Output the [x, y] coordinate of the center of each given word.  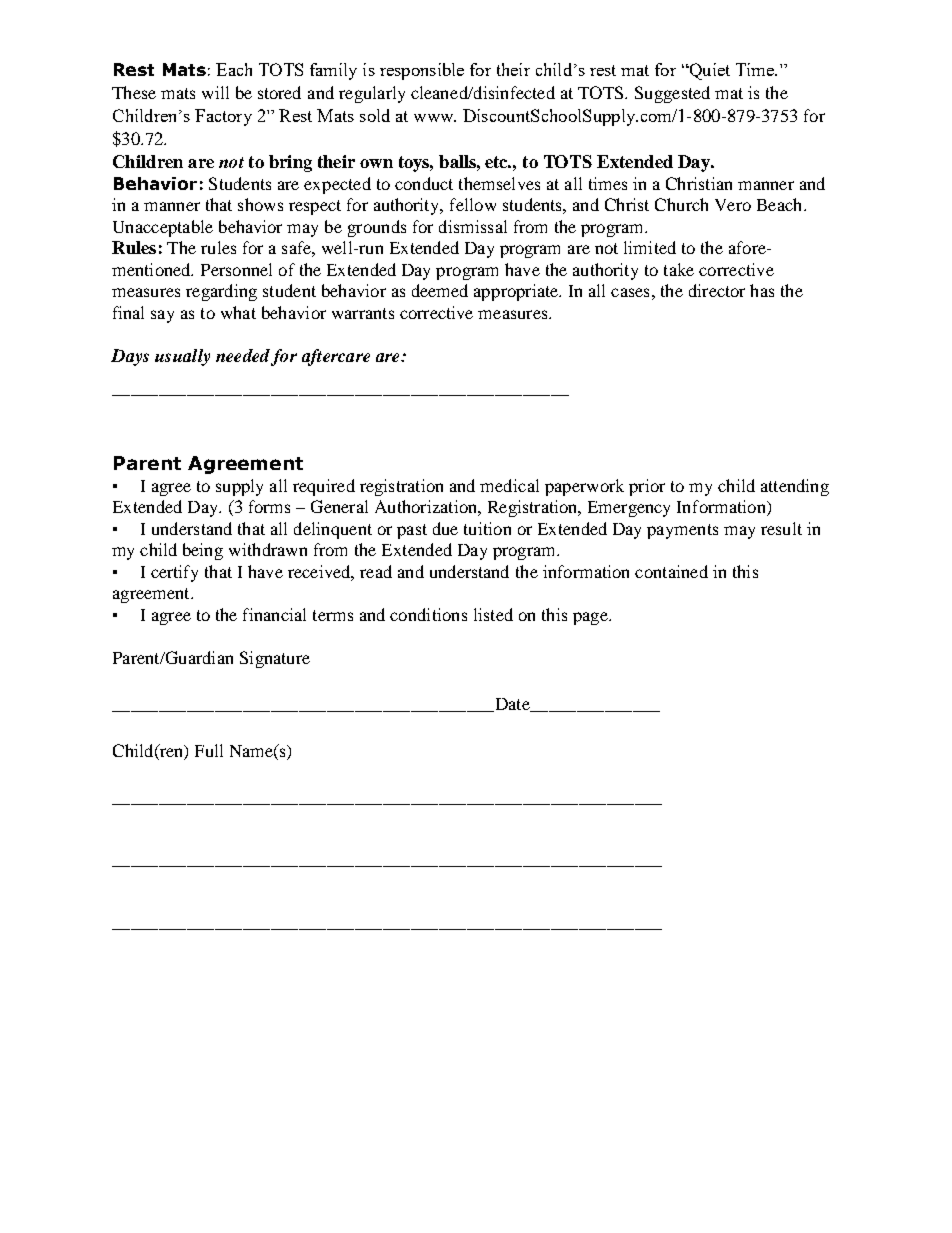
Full [209, 750]
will [215, 92]
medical [509, 485]
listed [493, 614]
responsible [422, 71]
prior [647, 487]
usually [182, 357]
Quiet [708, 71]
